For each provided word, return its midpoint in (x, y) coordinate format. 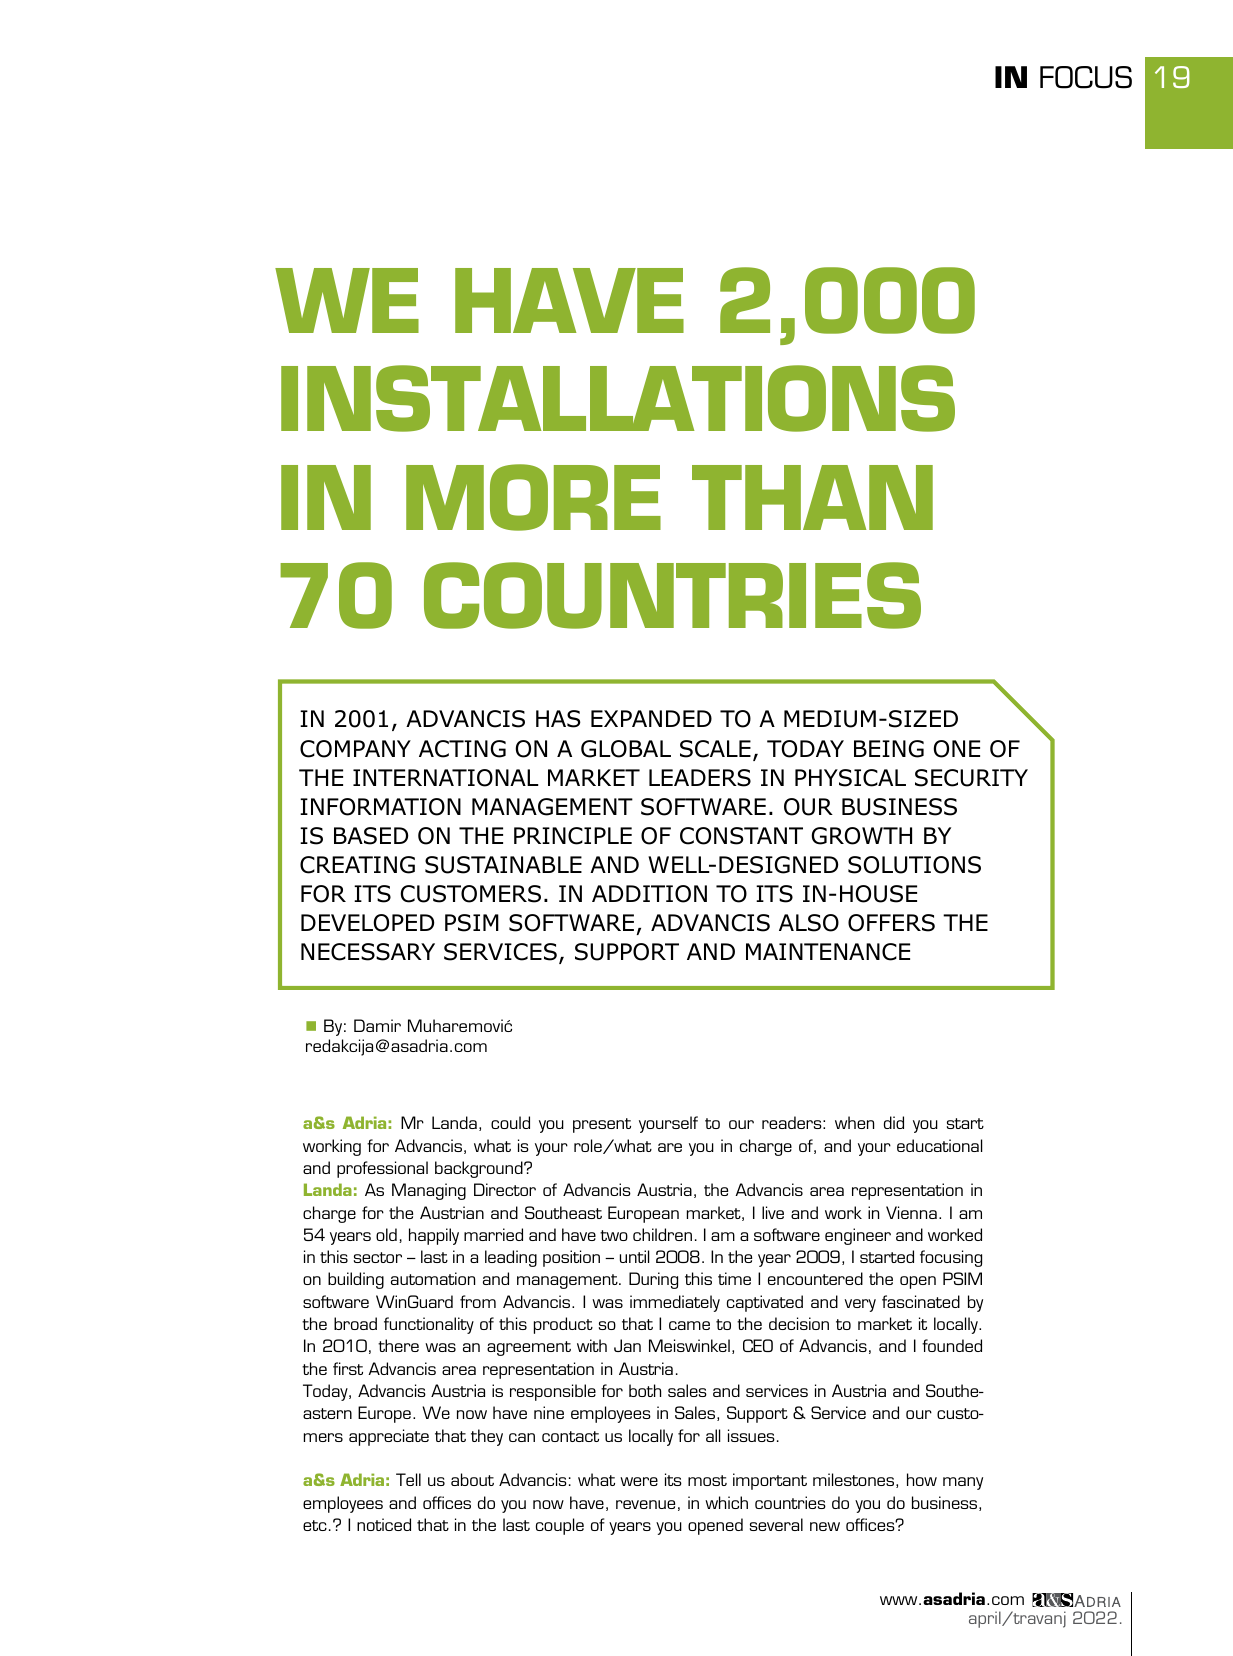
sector (378, 1257)
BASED (371, 836)
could (510, 1122)
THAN (812, 497)
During (653, 1280)
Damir (377, 1025)
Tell (408, 1479)
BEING (889, 749)
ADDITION (649, 894)
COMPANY (355, 749)
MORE (533, 497)
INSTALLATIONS (618, 398)
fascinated (921, 1301)
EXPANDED (651, 718)
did (894, 1122)
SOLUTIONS (914, 865)
